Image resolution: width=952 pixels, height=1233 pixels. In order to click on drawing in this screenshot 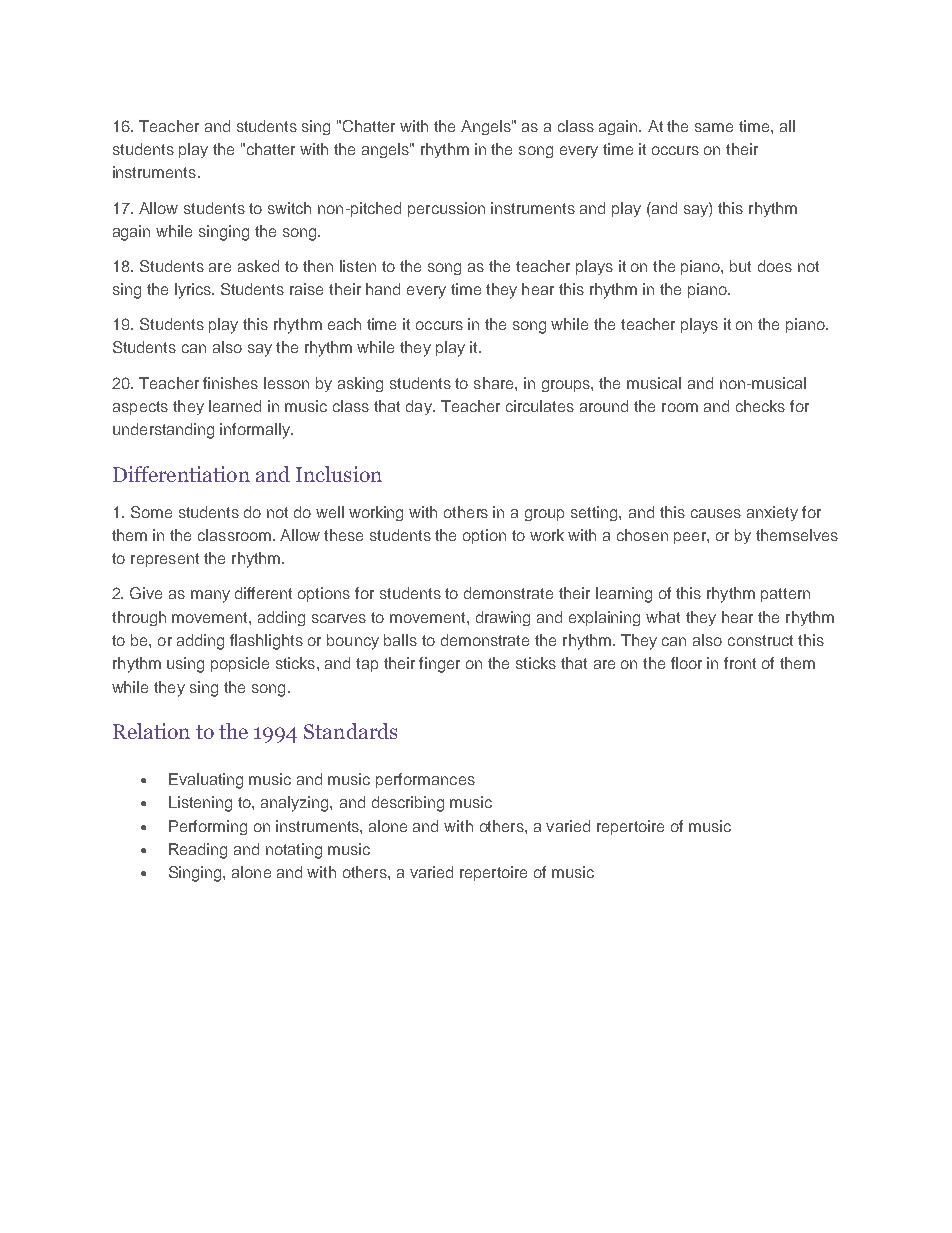, I will do `click(503, 618)`.
